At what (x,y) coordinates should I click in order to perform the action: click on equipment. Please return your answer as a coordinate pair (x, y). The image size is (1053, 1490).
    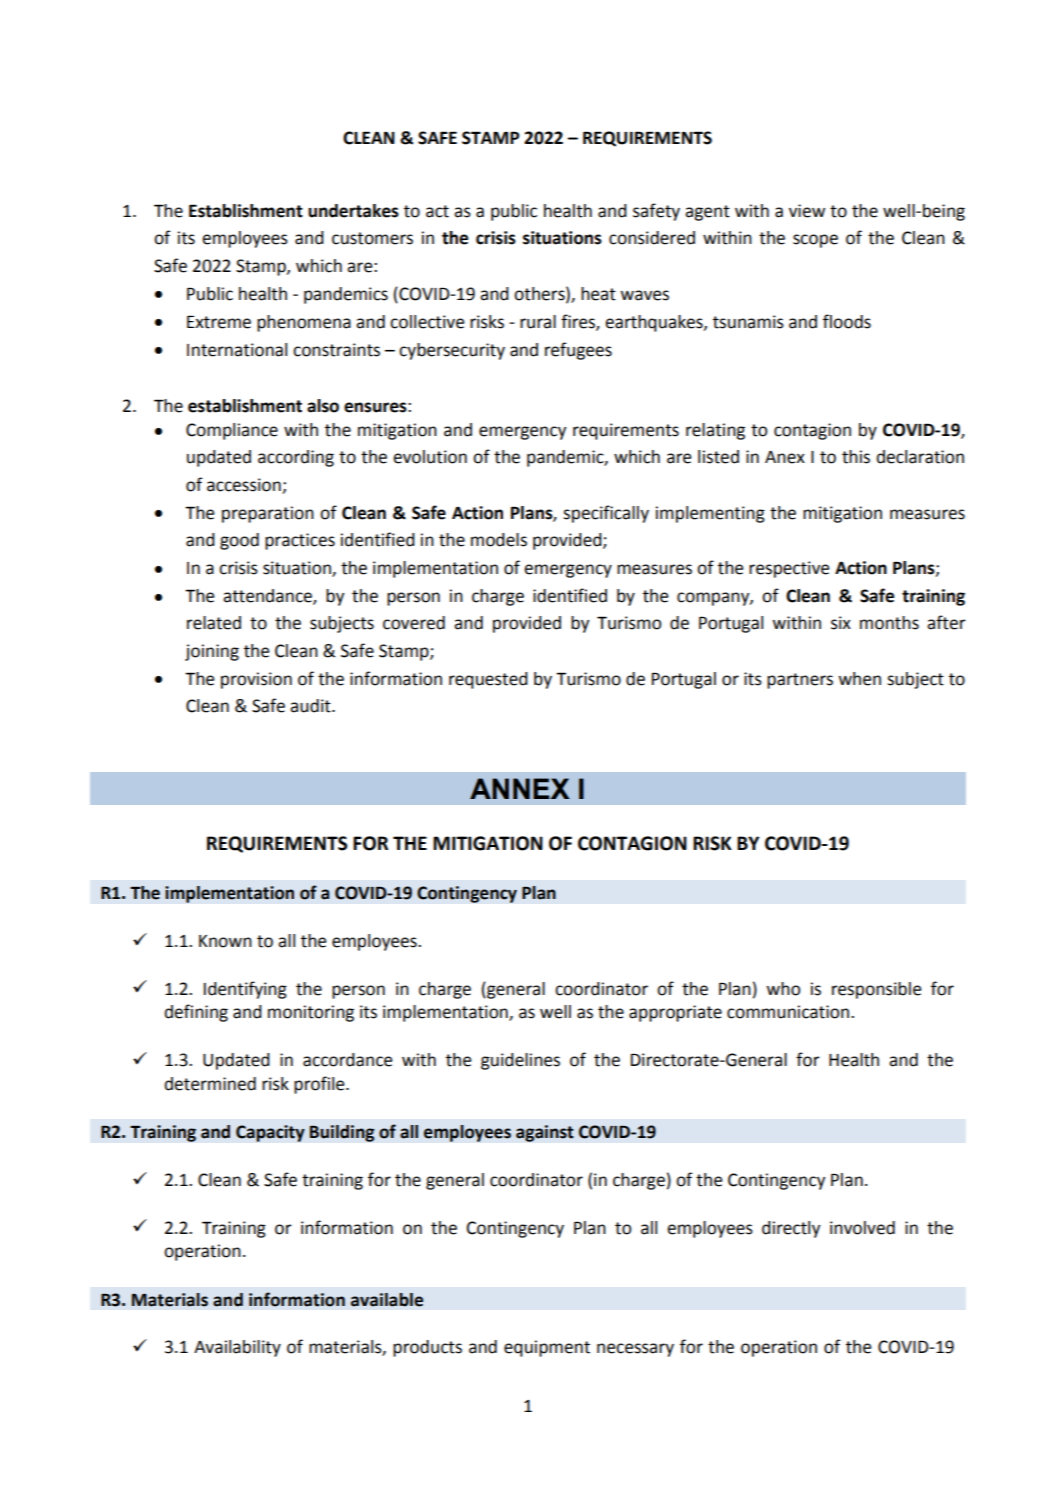
    Looking at the image, I should click on (547, 1348).
